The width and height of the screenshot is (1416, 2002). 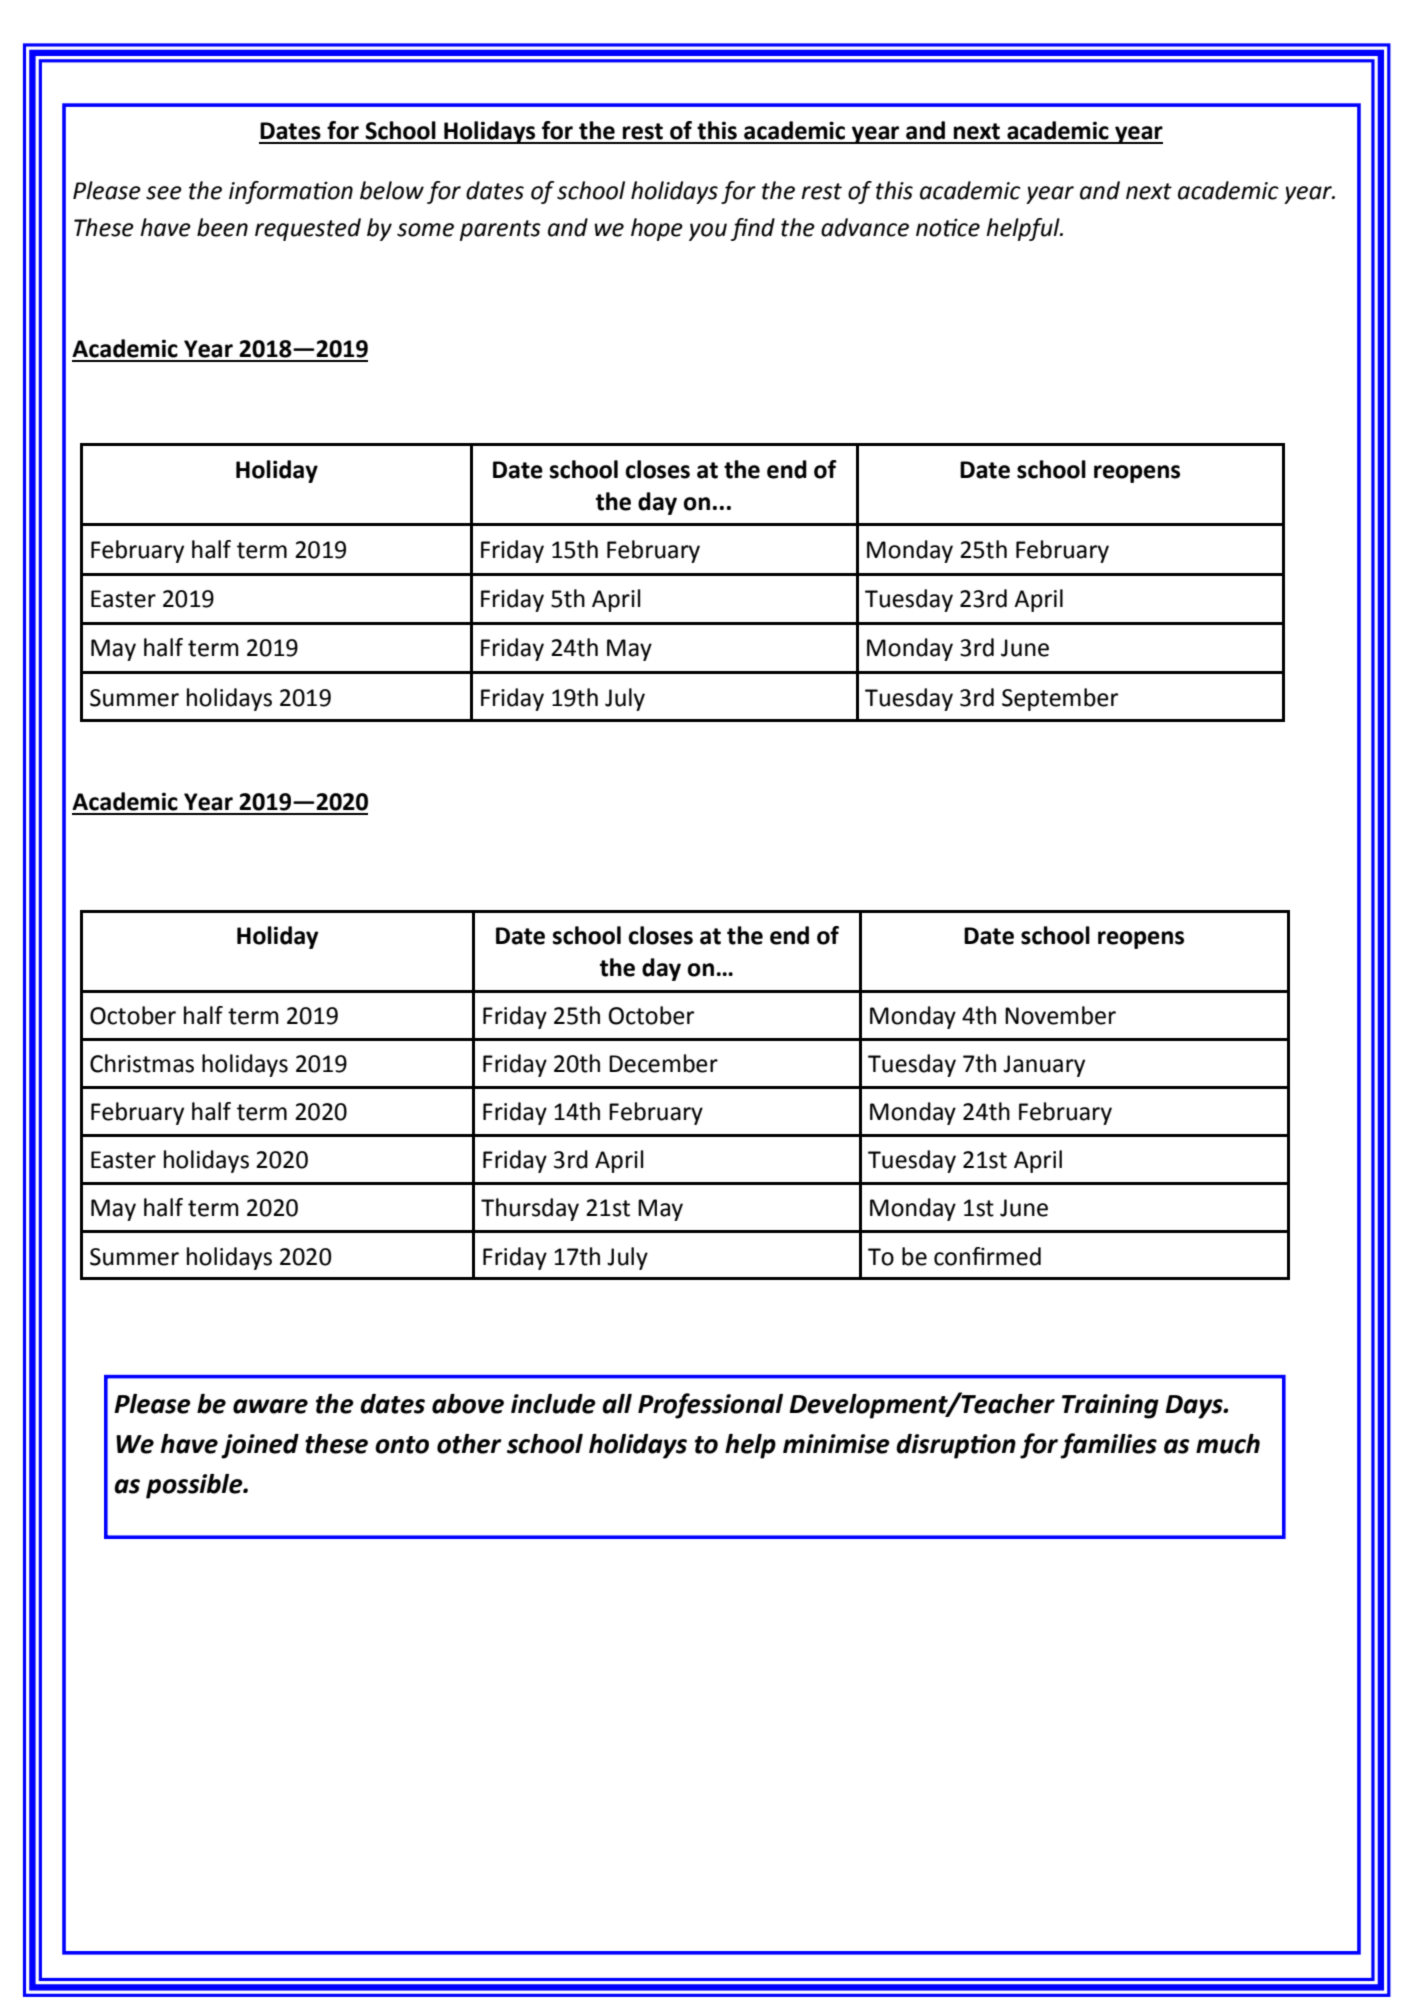 What do you see at coordinates (865, 227) in the screenshot?
I see `advance` at bounding box center [865, 227].
